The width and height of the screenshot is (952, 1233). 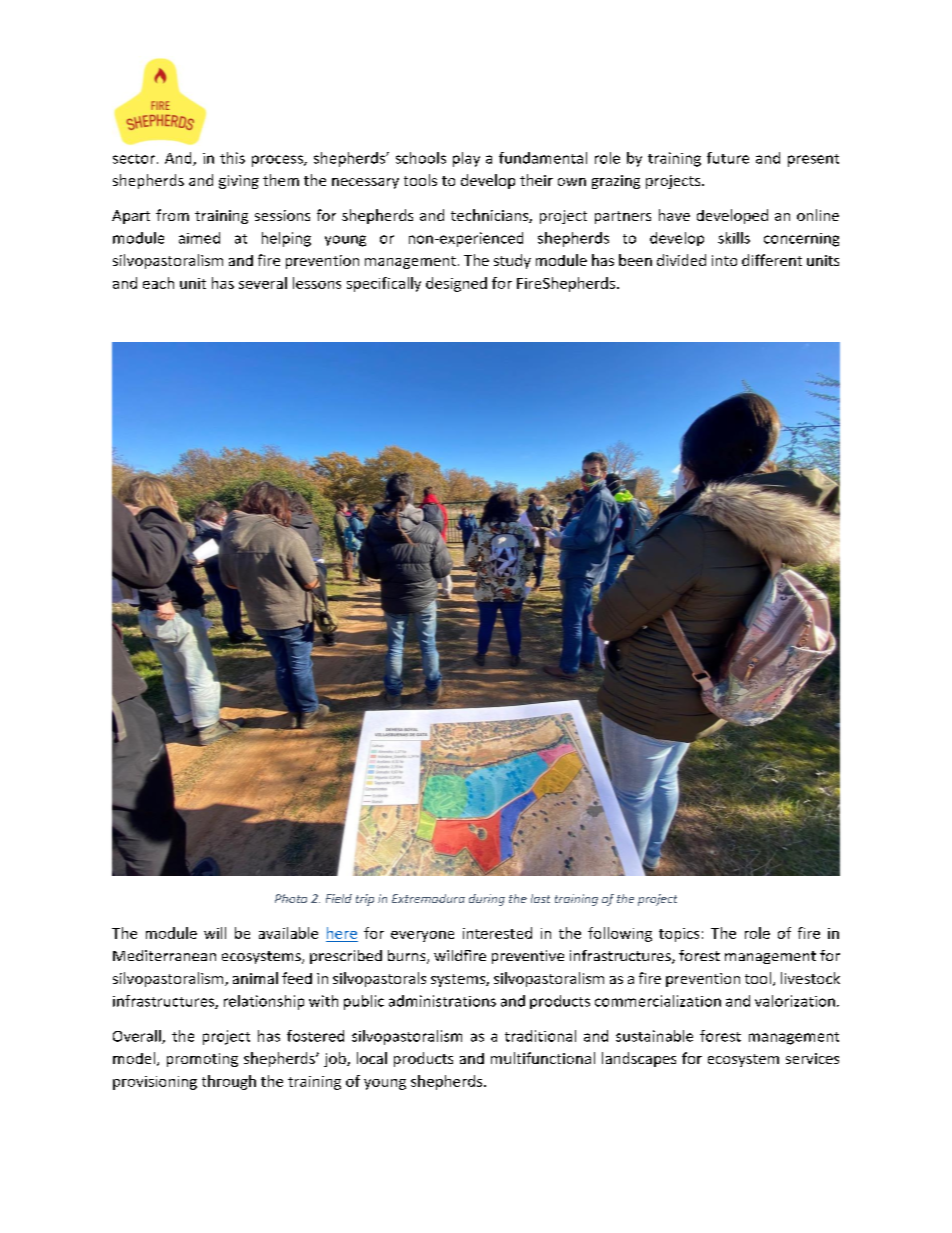 What do you see at coordinates (239, 182) in the screenshot?
I see `giving` at bounding box center [239, 182].
